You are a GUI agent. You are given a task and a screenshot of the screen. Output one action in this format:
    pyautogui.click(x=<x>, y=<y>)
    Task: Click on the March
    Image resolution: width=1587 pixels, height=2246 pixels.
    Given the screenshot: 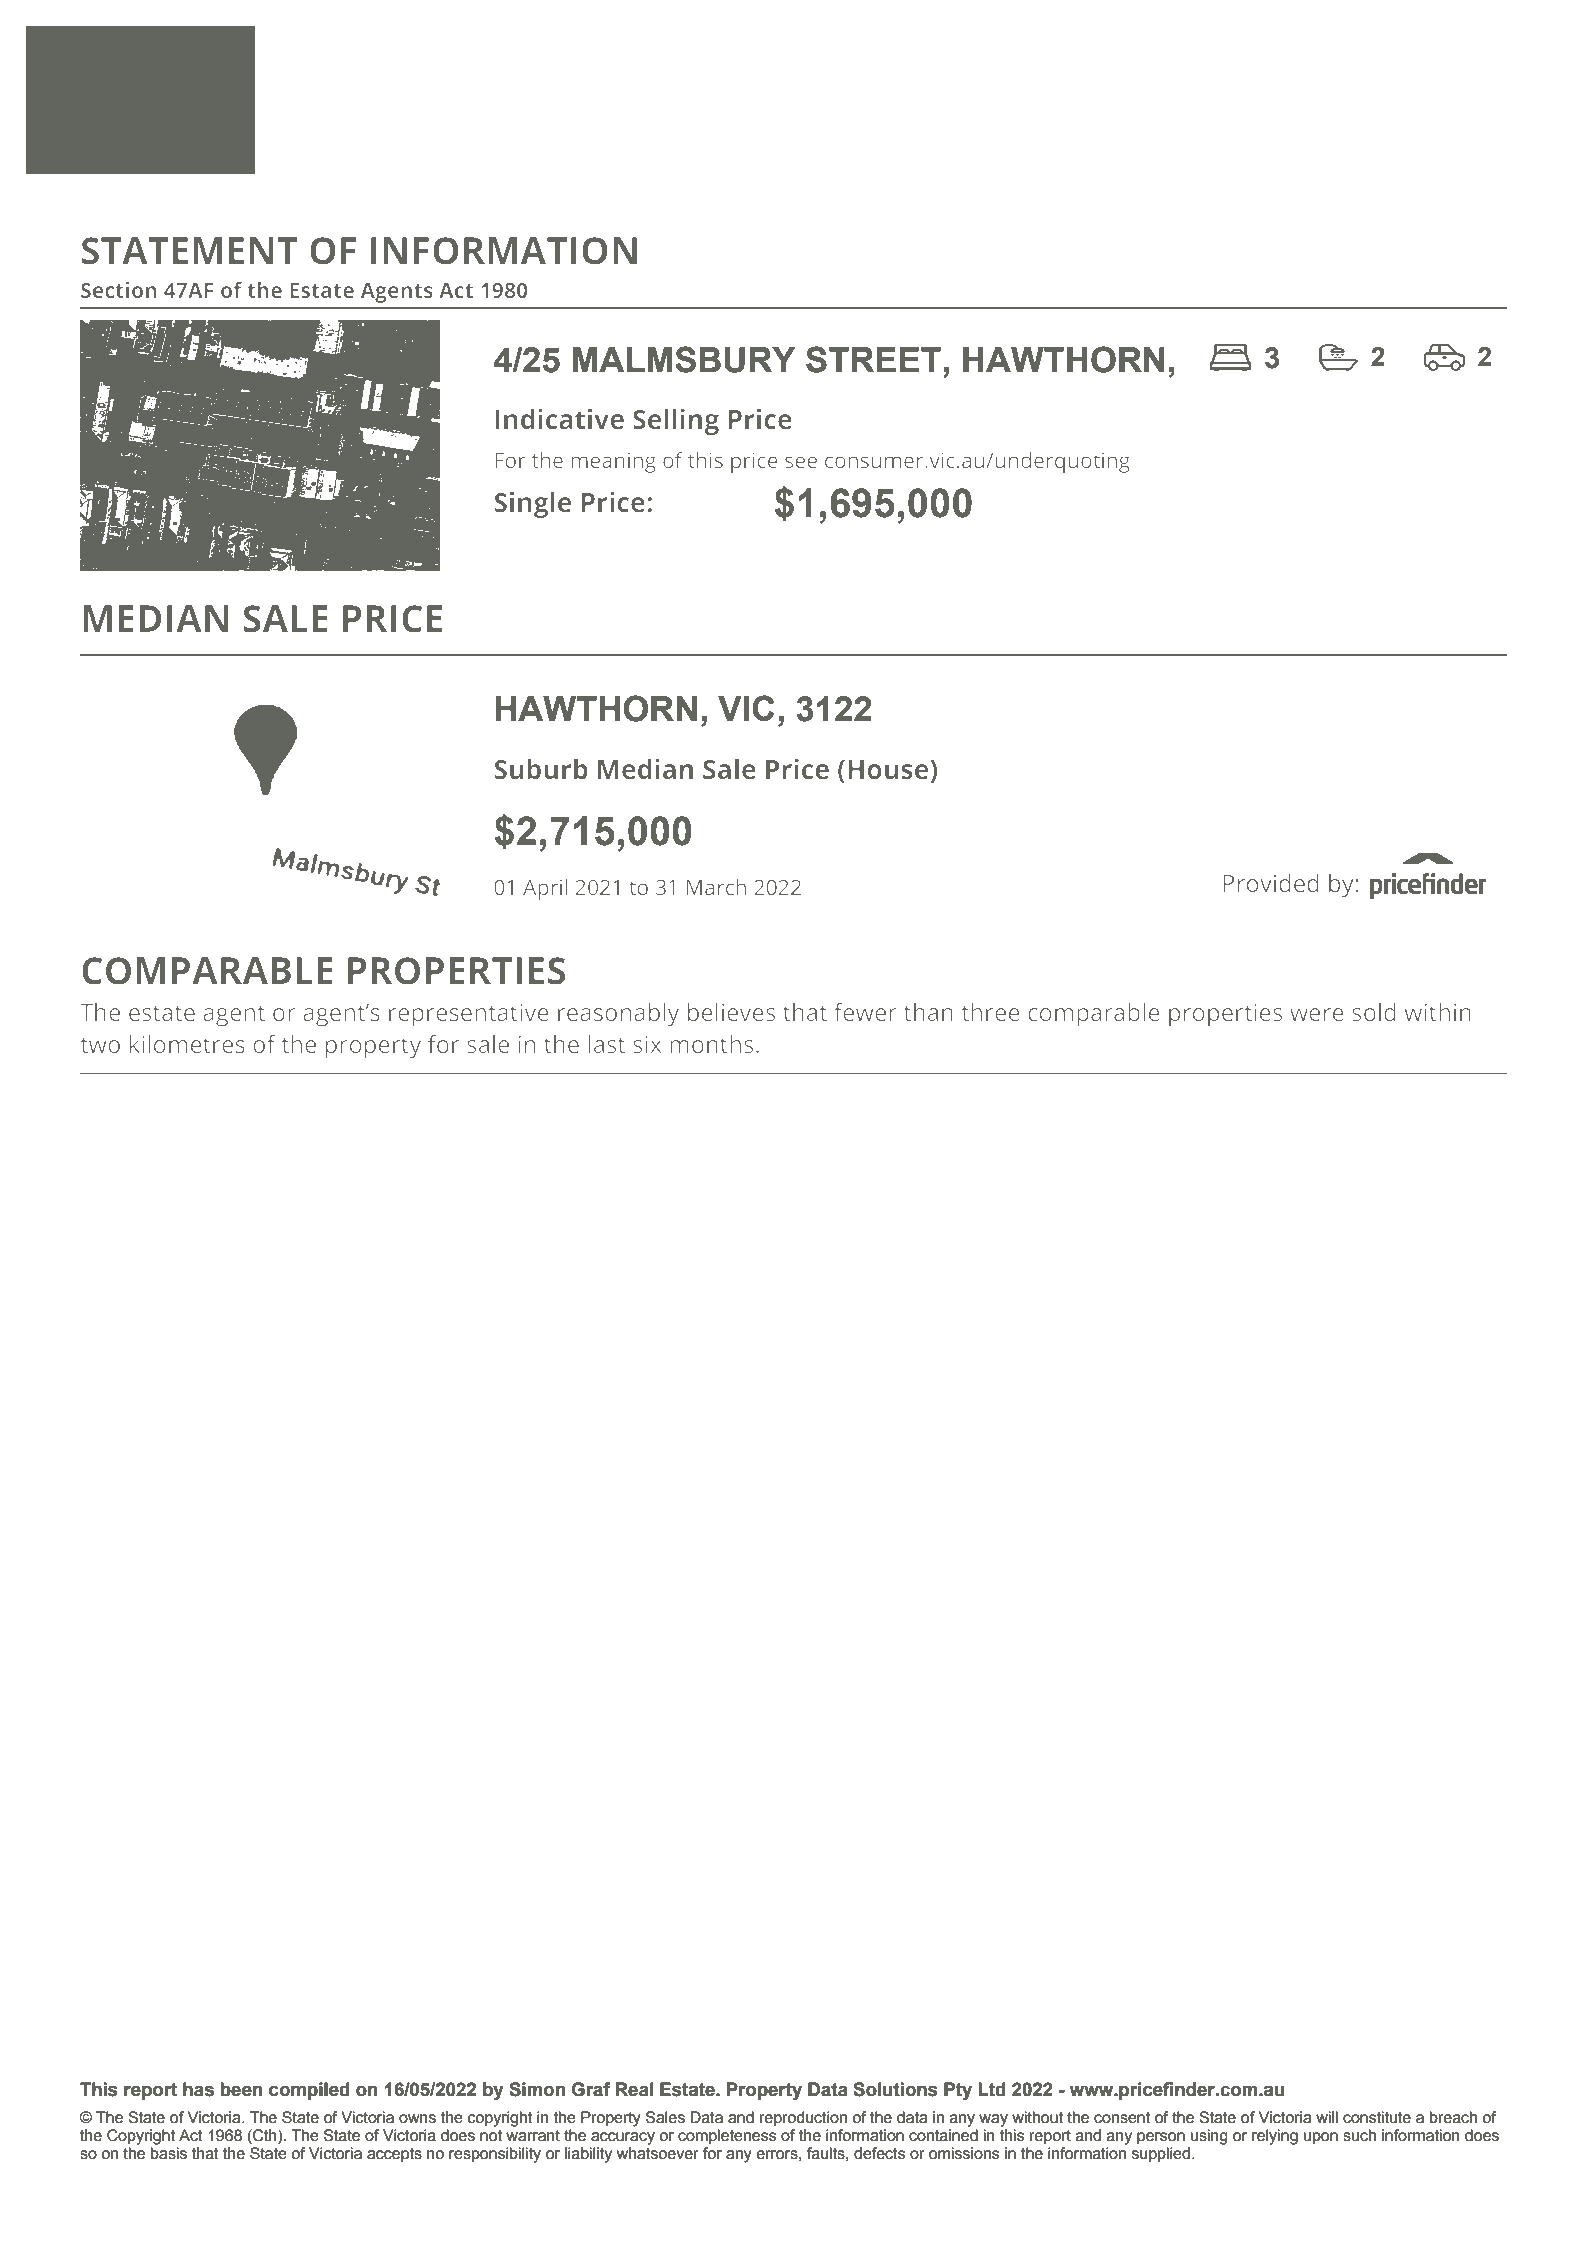 What is the action you would take?
    pyautogui.click(x=716, y=887)
